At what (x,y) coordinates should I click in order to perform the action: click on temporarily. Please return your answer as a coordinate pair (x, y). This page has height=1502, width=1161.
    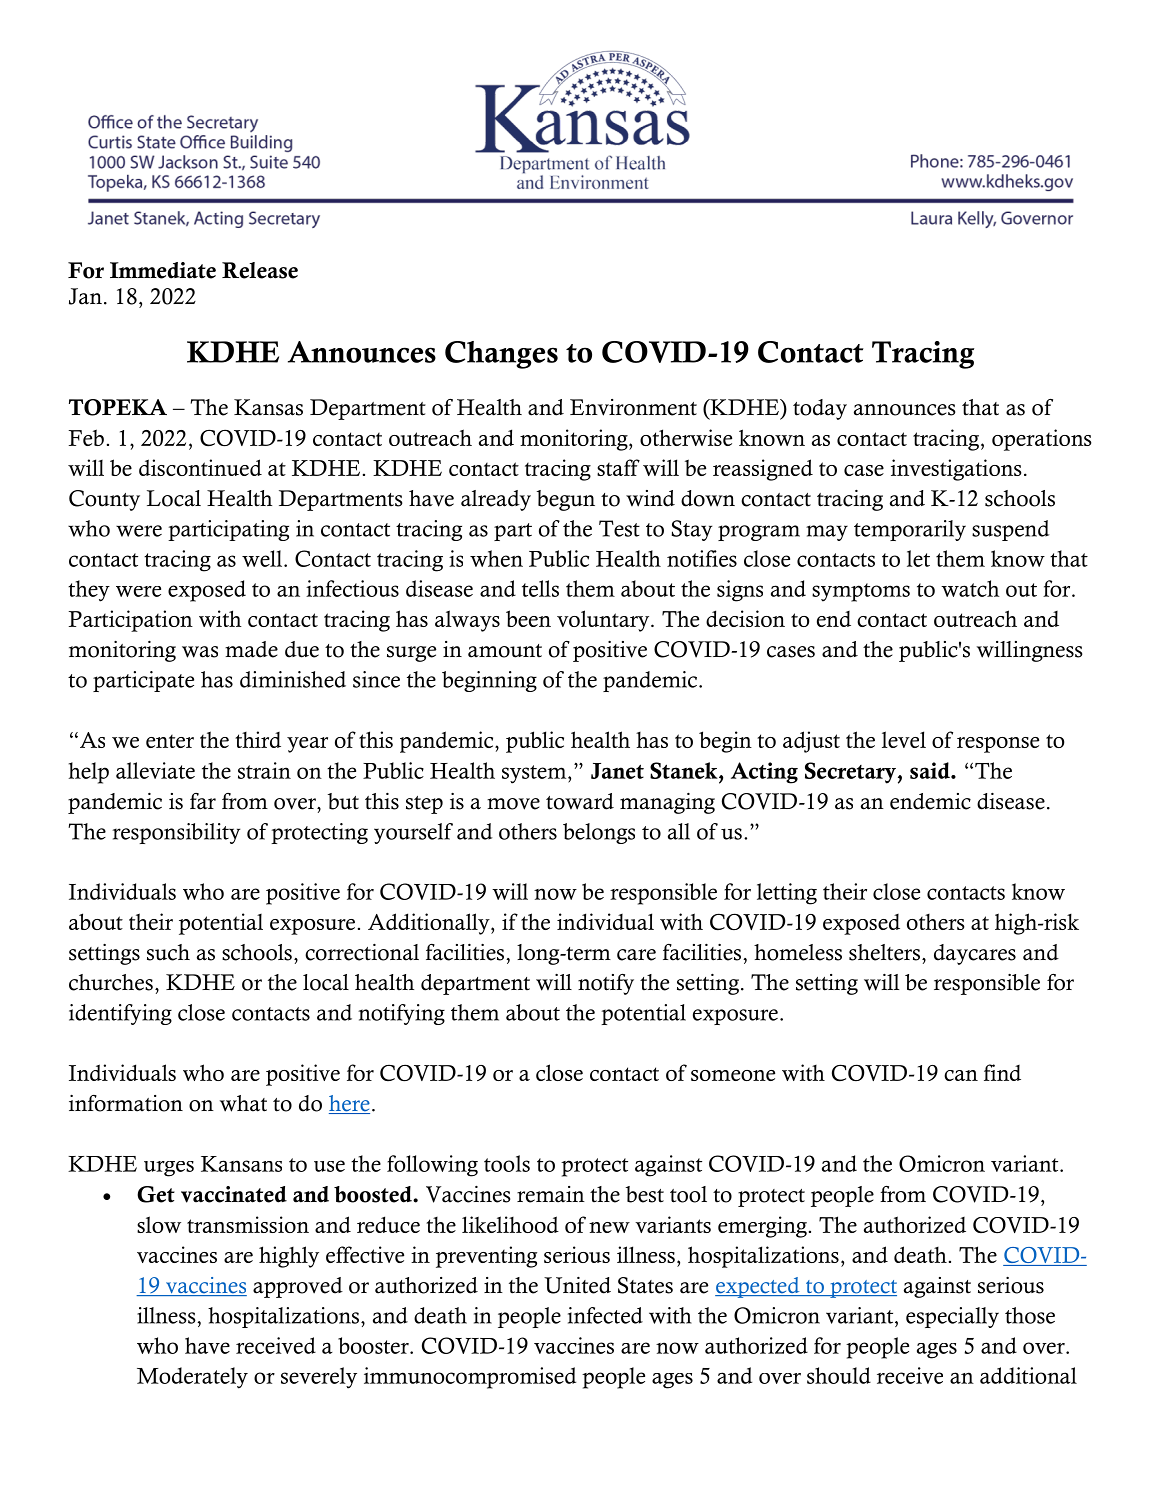
    Looking at the image, I should click on (910, 530).
